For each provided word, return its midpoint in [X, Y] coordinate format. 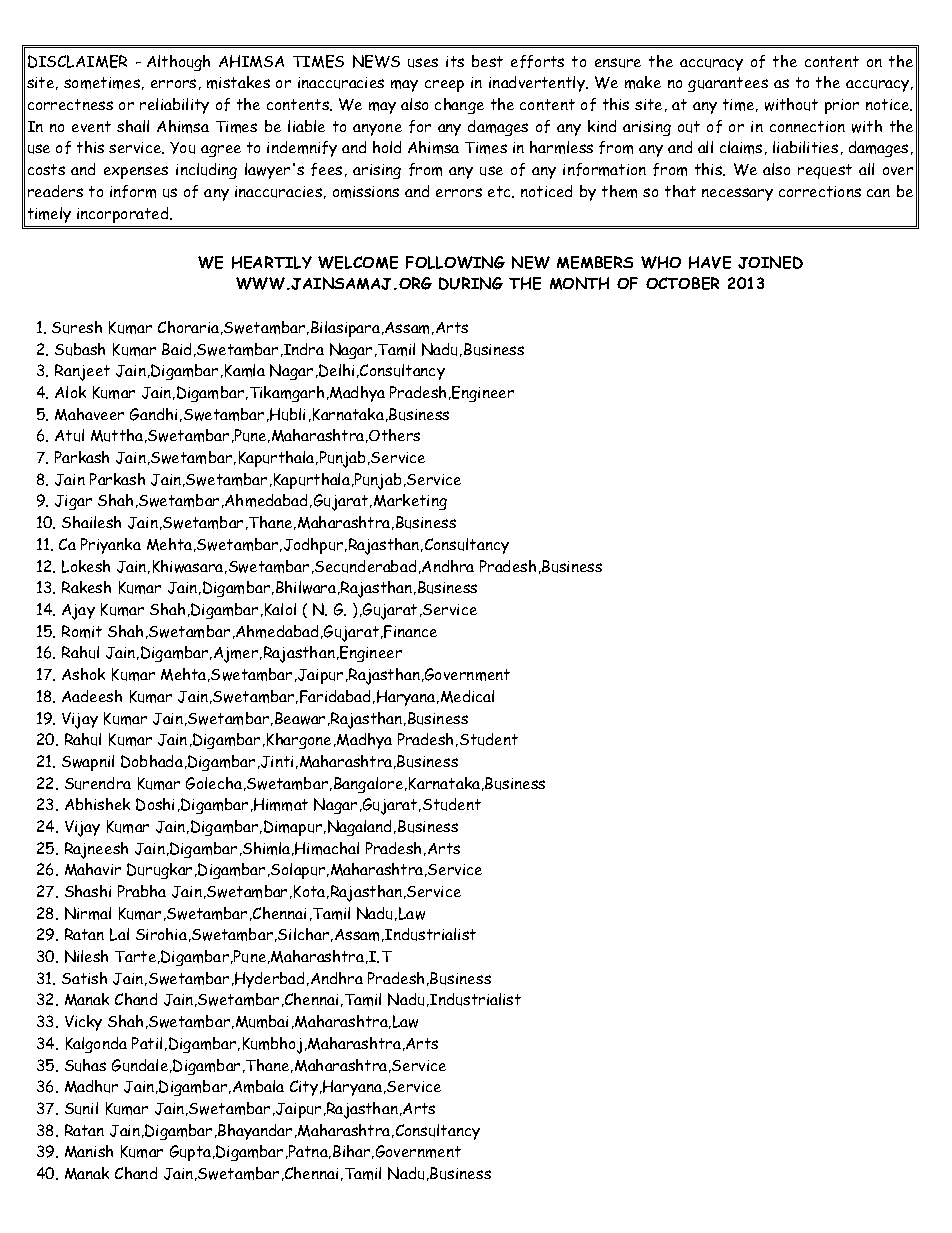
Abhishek [97, 804]
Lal [119, 934]
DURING [471, 283]
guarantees [728, 84]
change [459, 106]
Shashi [88, 891]
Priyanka [111, 546]
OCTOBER [682, 283]
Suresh [77, 327]
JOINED [770, 262]
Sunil [81, 1108]
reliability [174, 106]
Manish [89, 1151]
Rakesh [86, 587]
